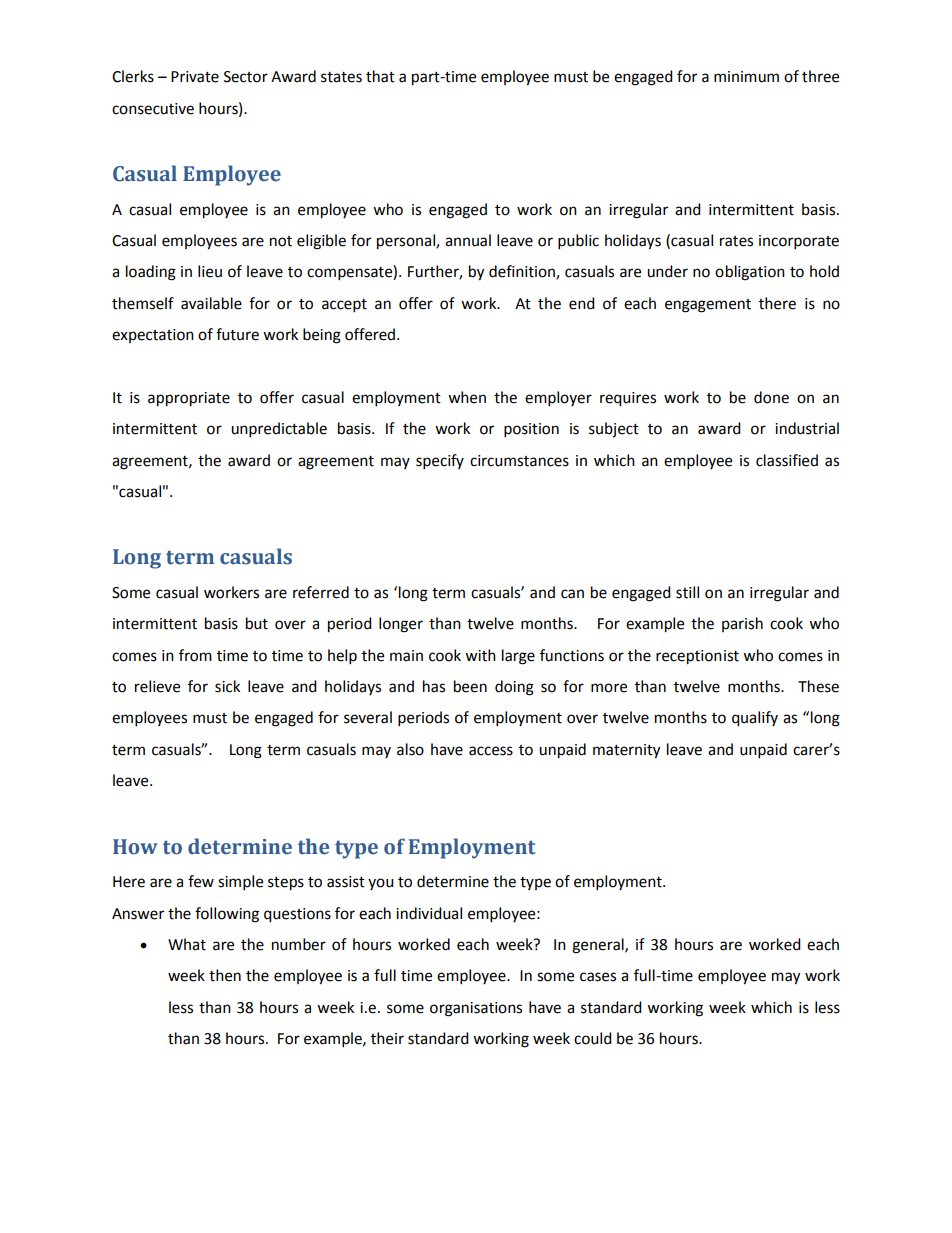  What do you see at coordinates (467, 397) in the page?
I see `when` at bounding box center [467, 397].
